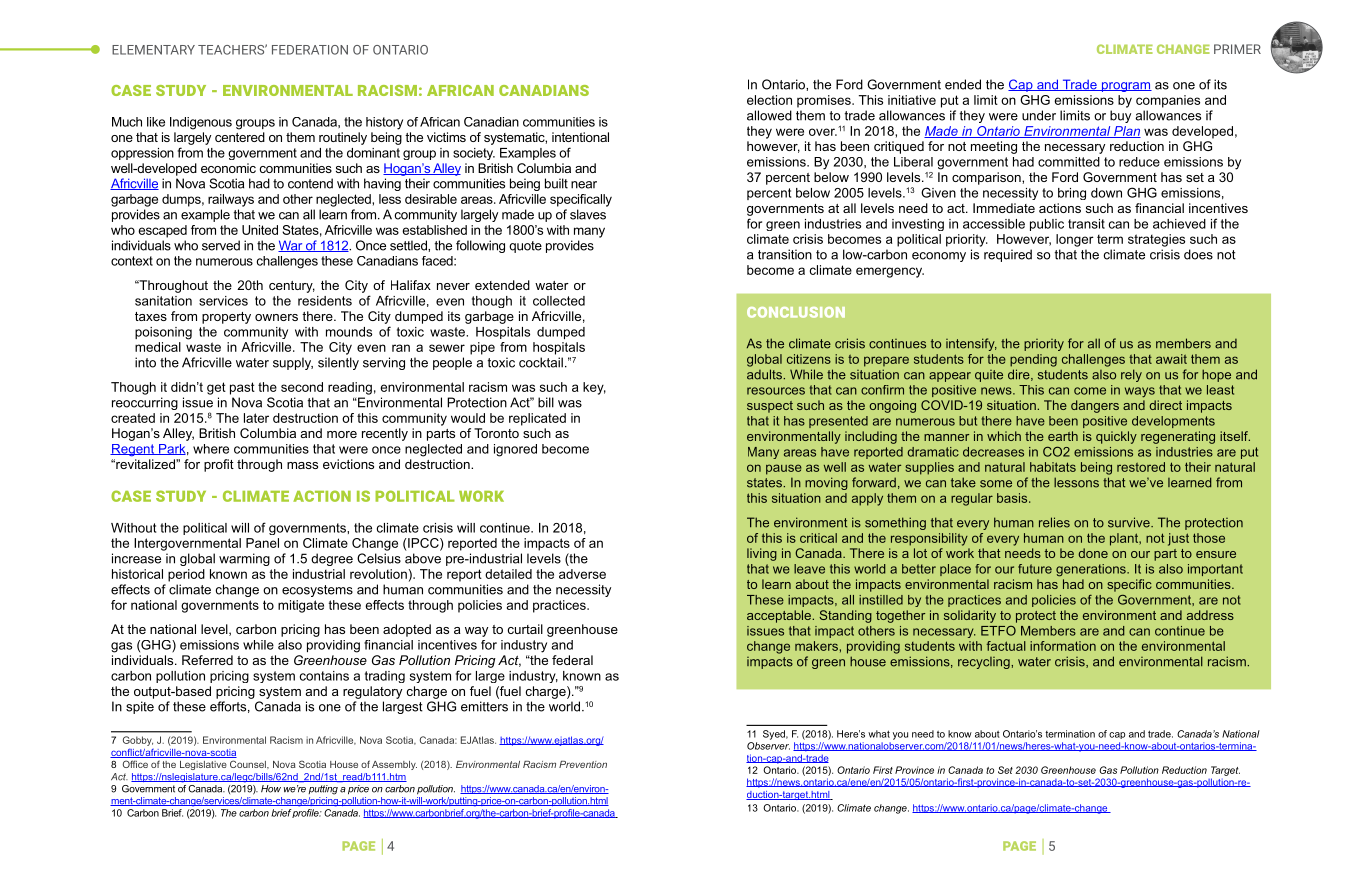 The width and height of the page is (1372, 887). Describe the element at coordinates (201, 123) in the page. I see `Indigenous` at that location.
